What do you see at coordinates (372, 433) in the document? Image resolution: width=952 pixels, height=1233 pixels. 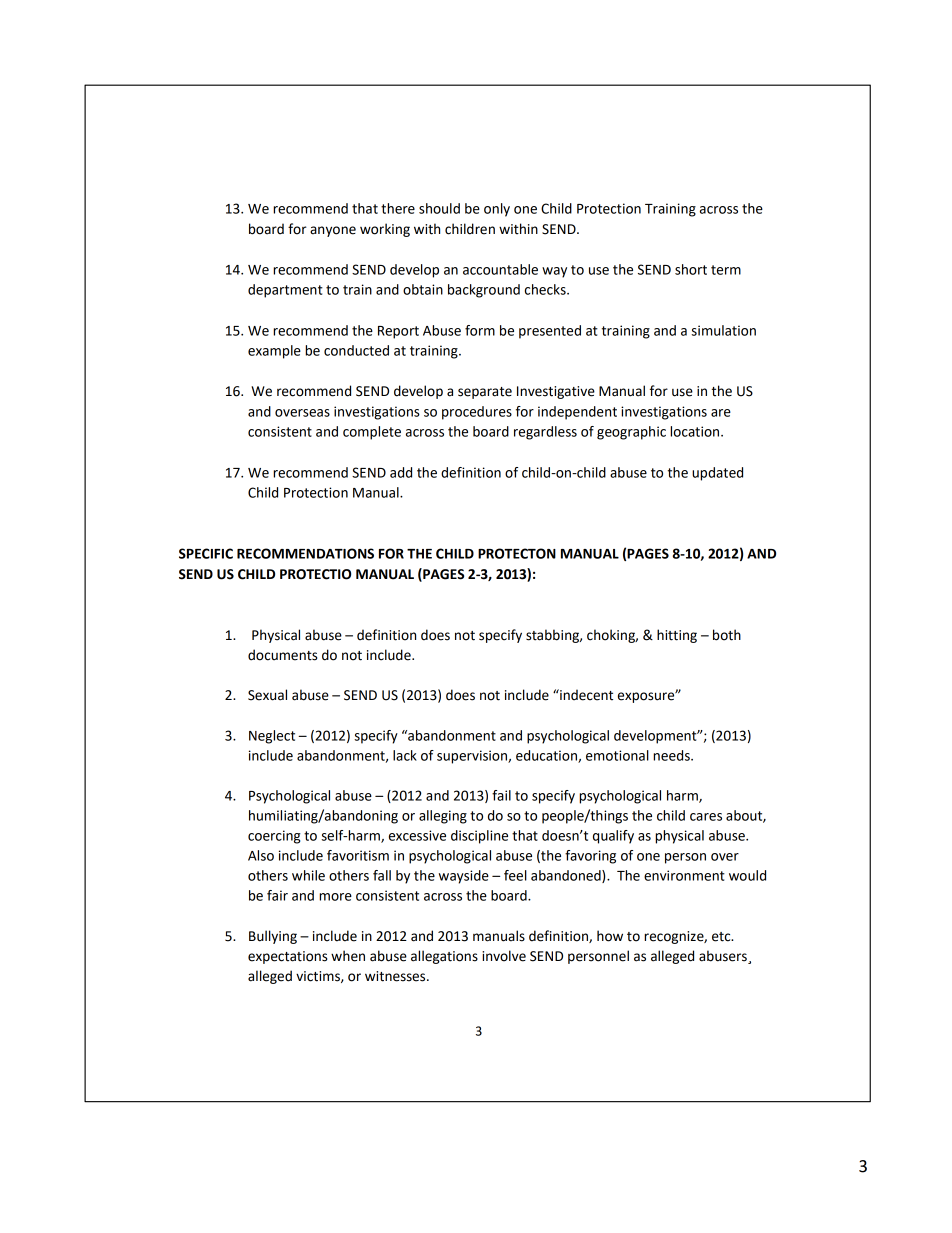 I see `complete` at bounding box center [372, 433].
